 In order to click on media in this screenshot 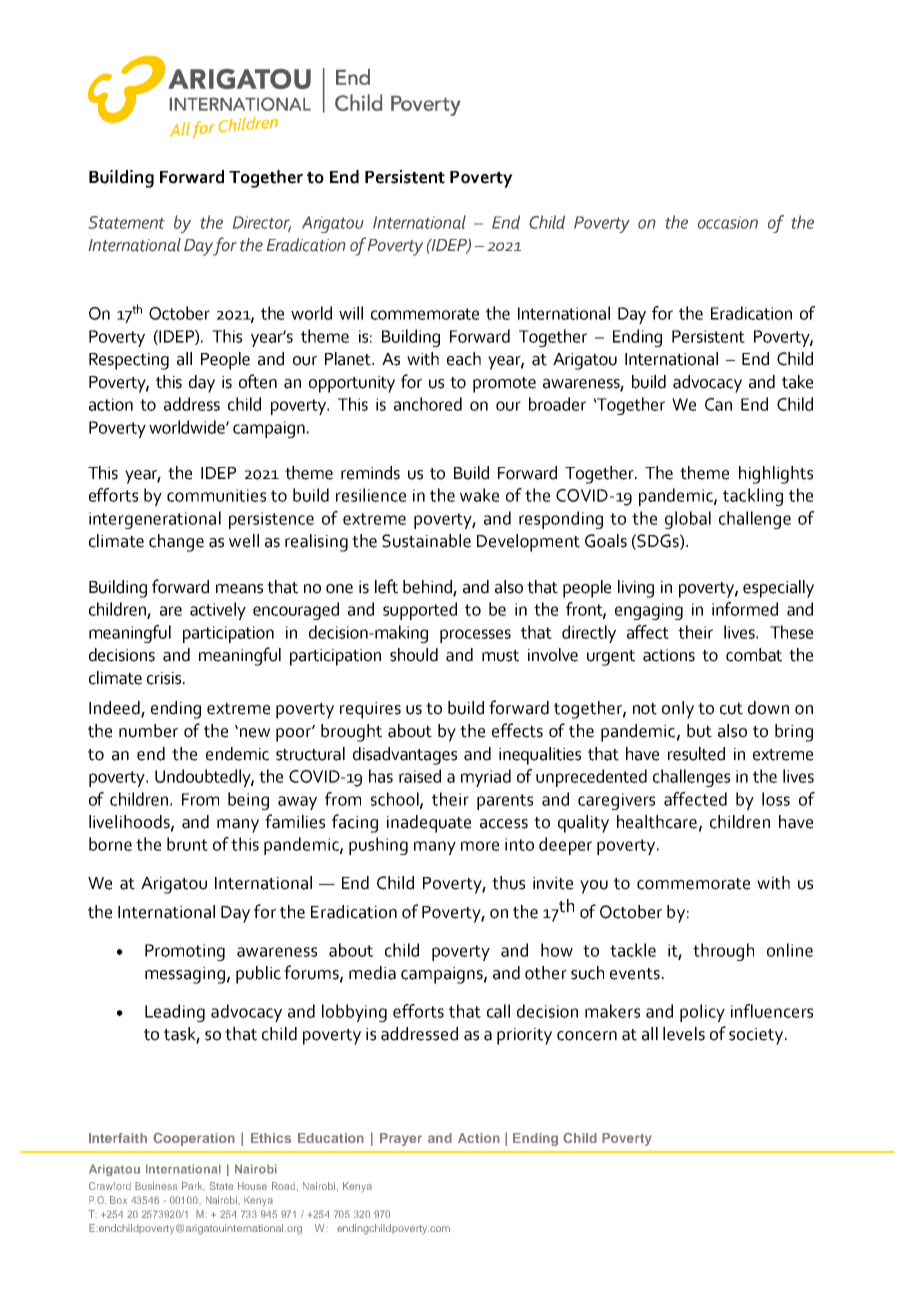, I will do `click(372, 973)`.
